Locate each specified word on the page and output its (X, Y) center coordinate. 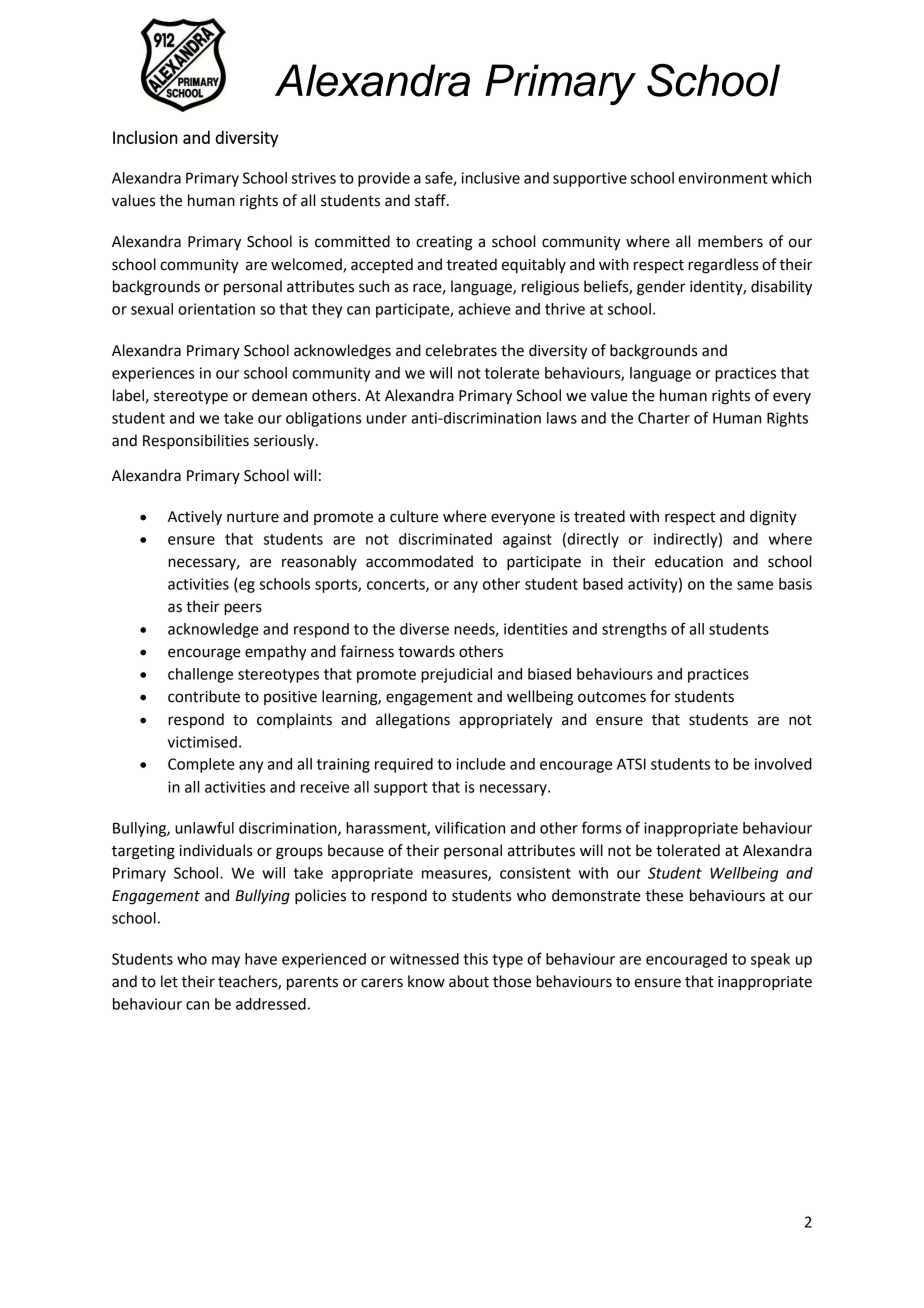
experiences (153, 374)
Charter (664, 418)
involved (783, 764)
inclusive (490, 178)
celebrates (461, 350)
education (689, 561)
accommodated (419, 561)
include (481, 764)
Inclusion (145, 137)
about (469, 981)
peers (243, 609)
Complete (201, 765)
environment (723, 178)
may (226, 962)
